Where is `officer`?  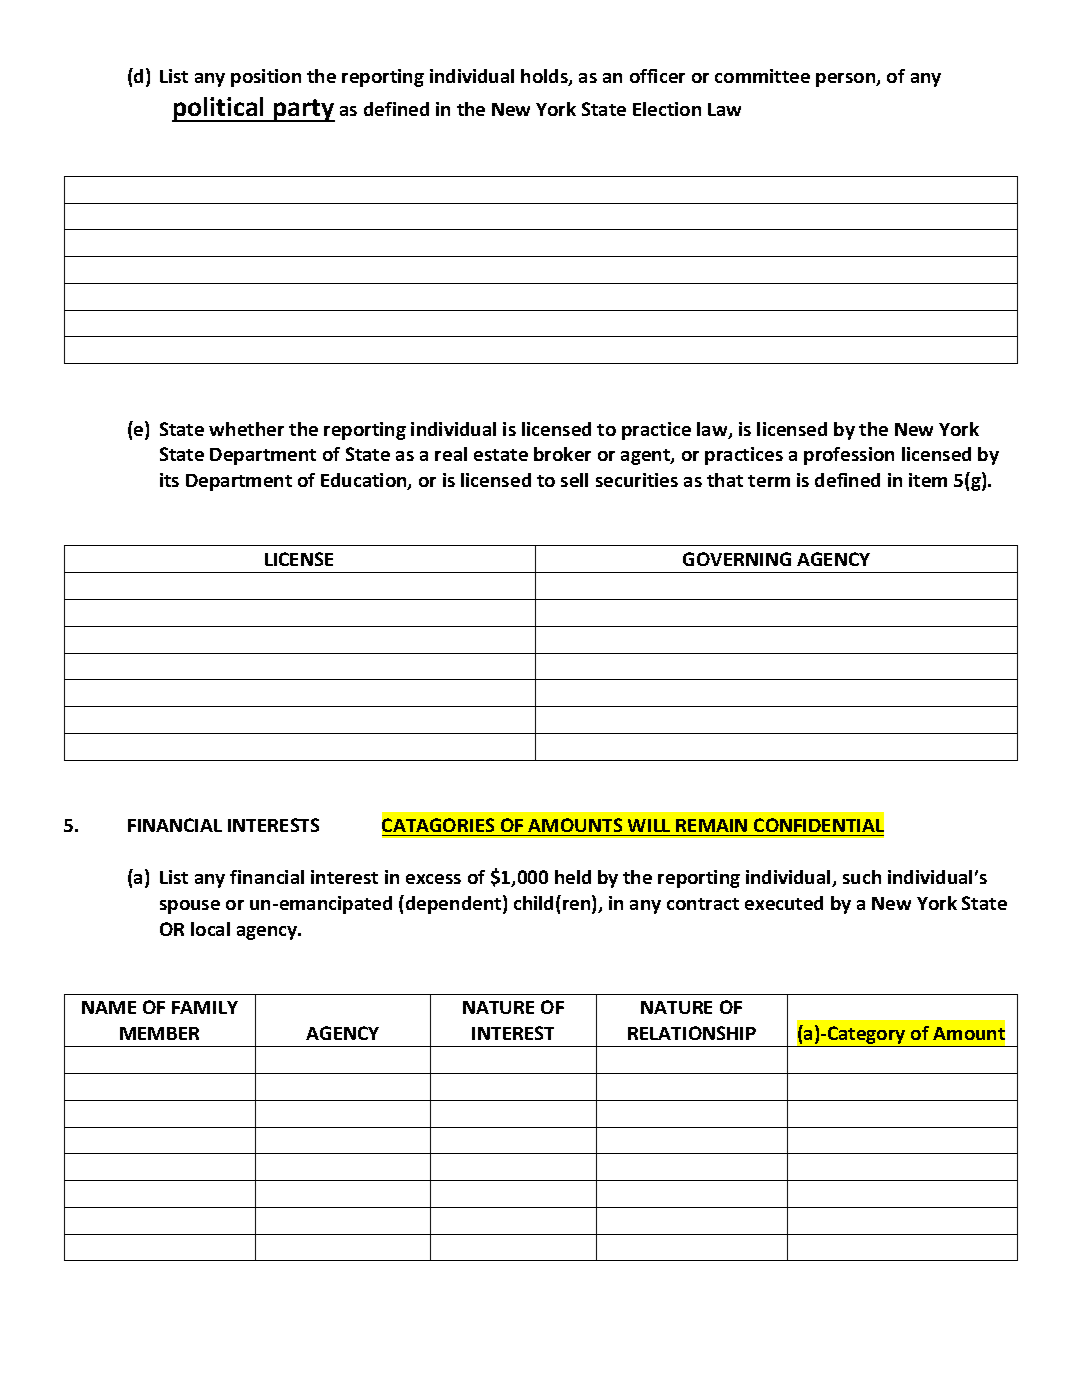 officer is located at coordinates (657, 76).
